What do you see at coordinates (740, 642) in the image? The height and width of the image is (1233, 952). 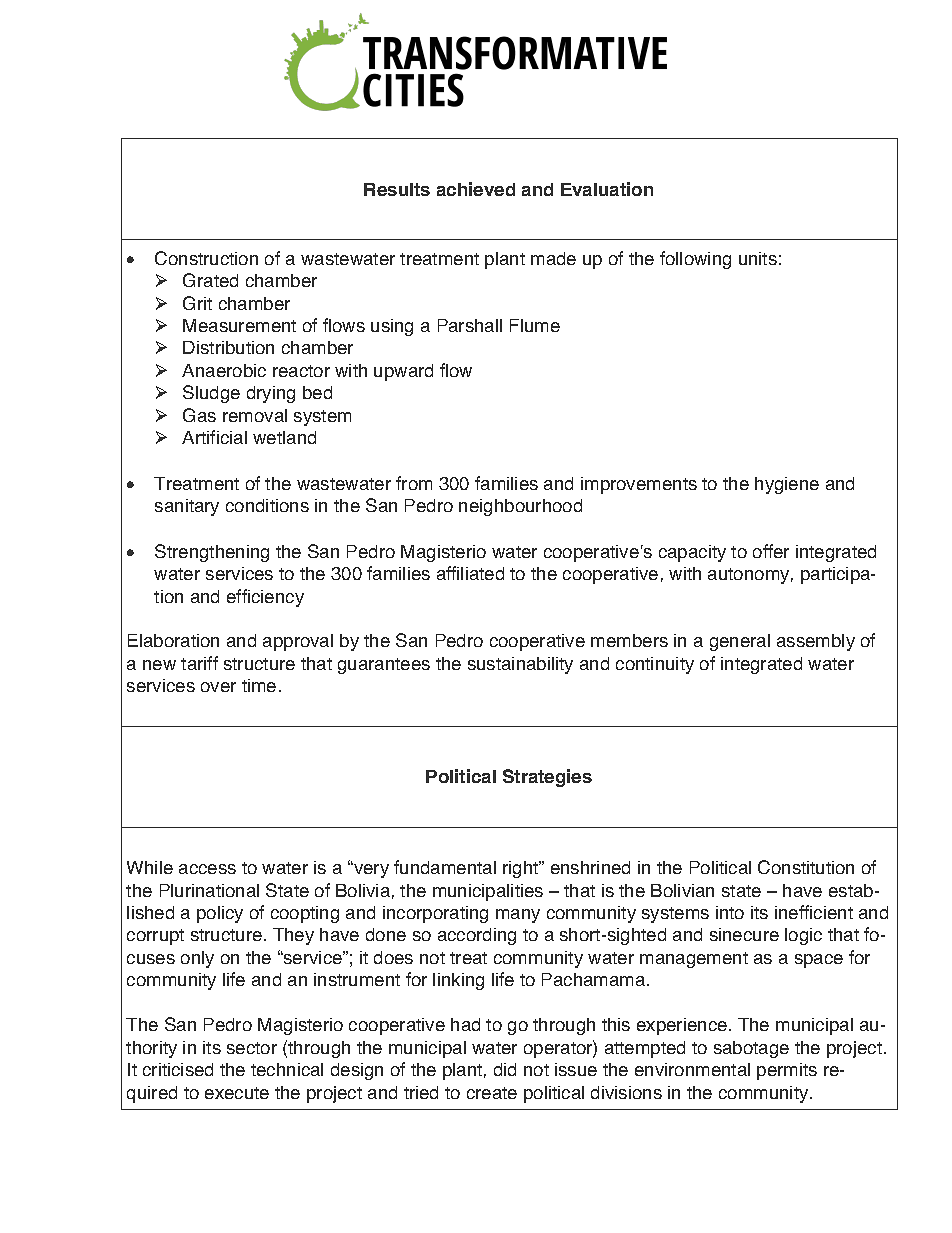 I see `general` at bounding box center [740, 642].
